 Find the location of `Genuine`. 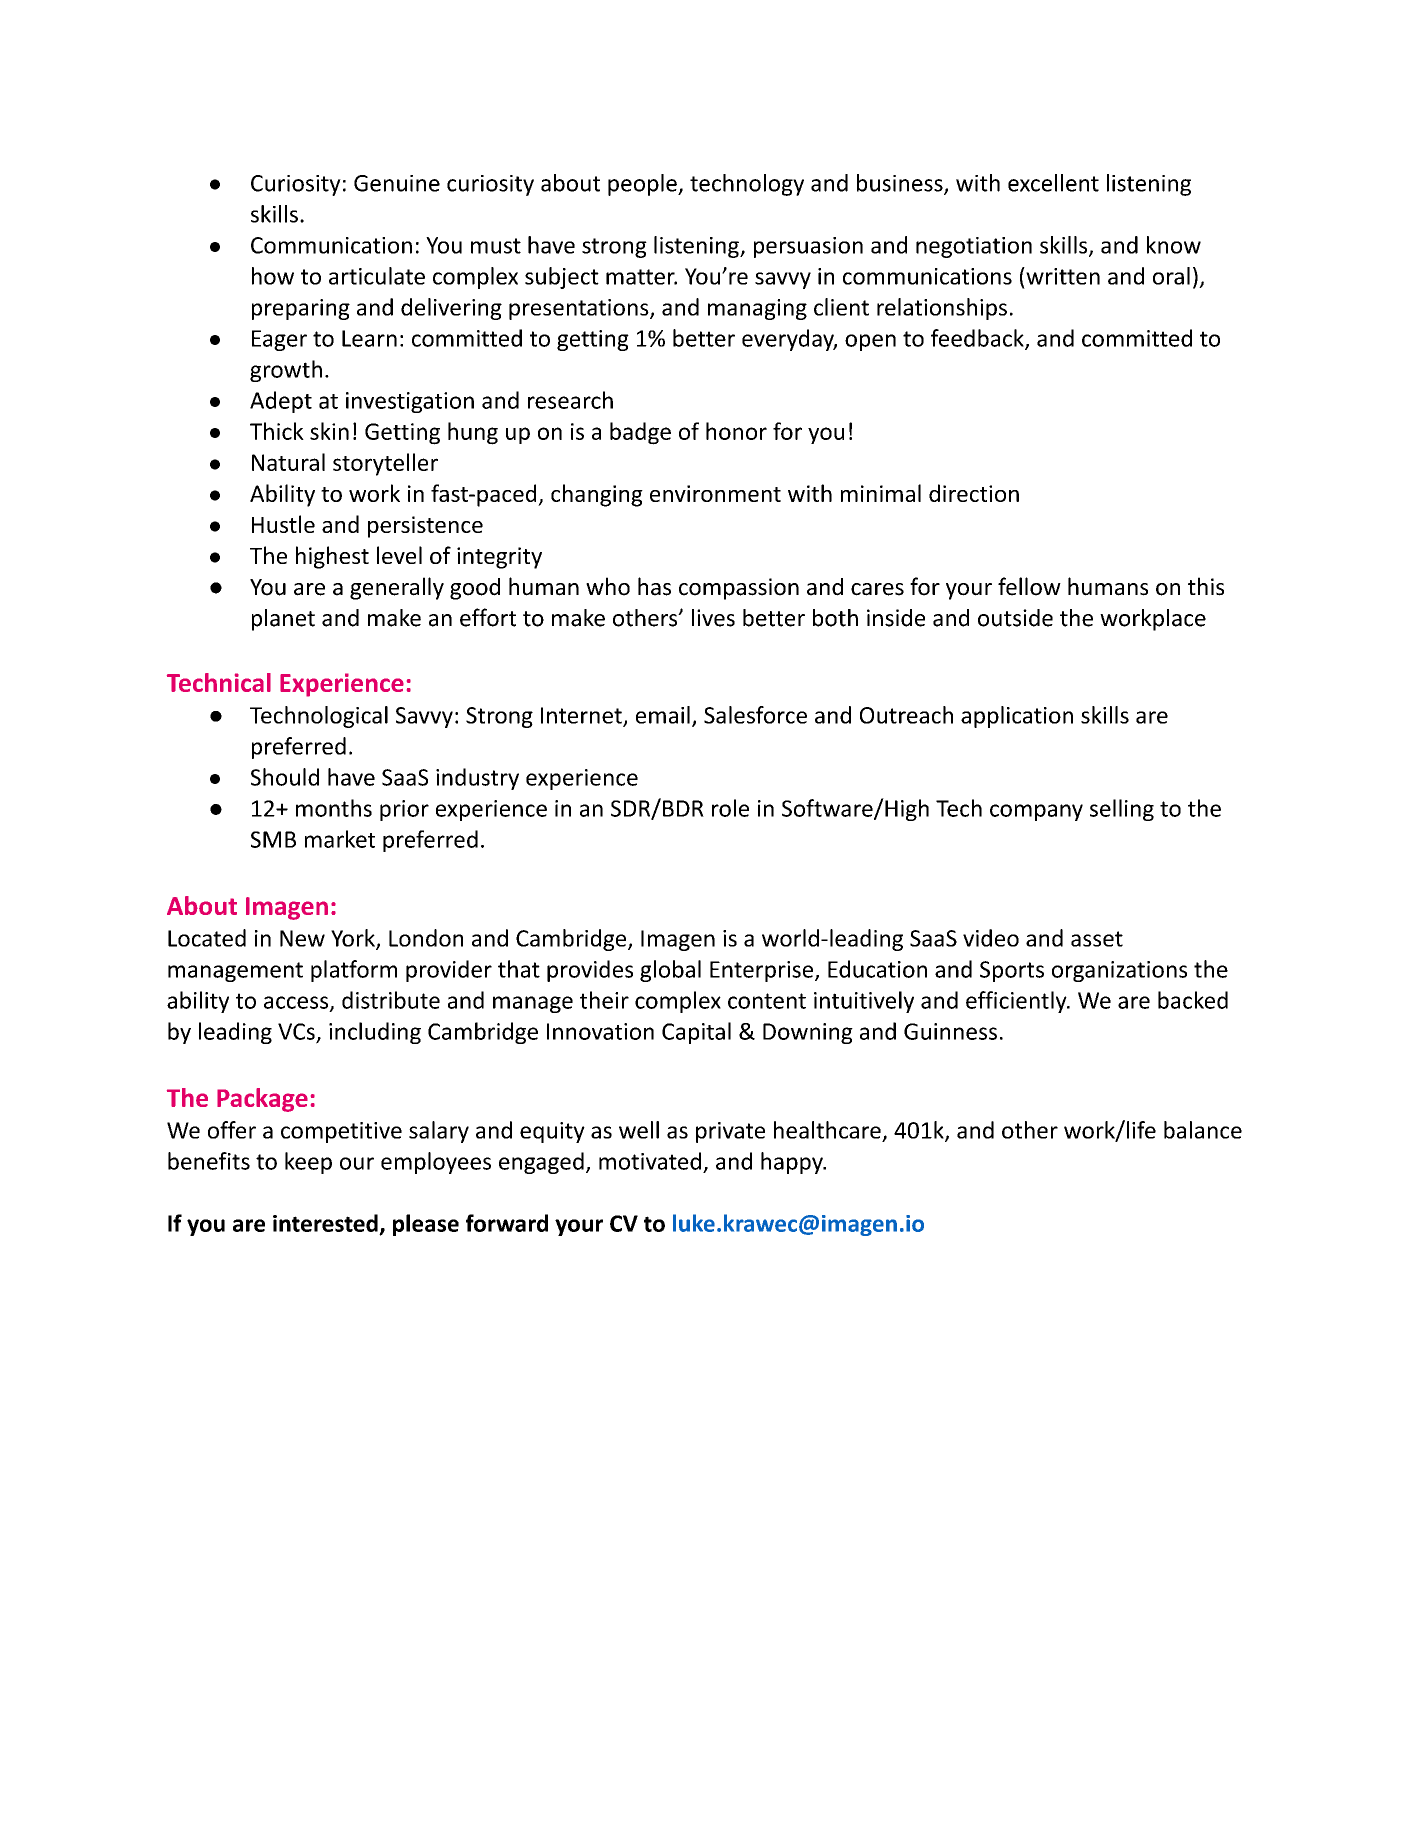

Genuine is located at coordinates (397, 183).
